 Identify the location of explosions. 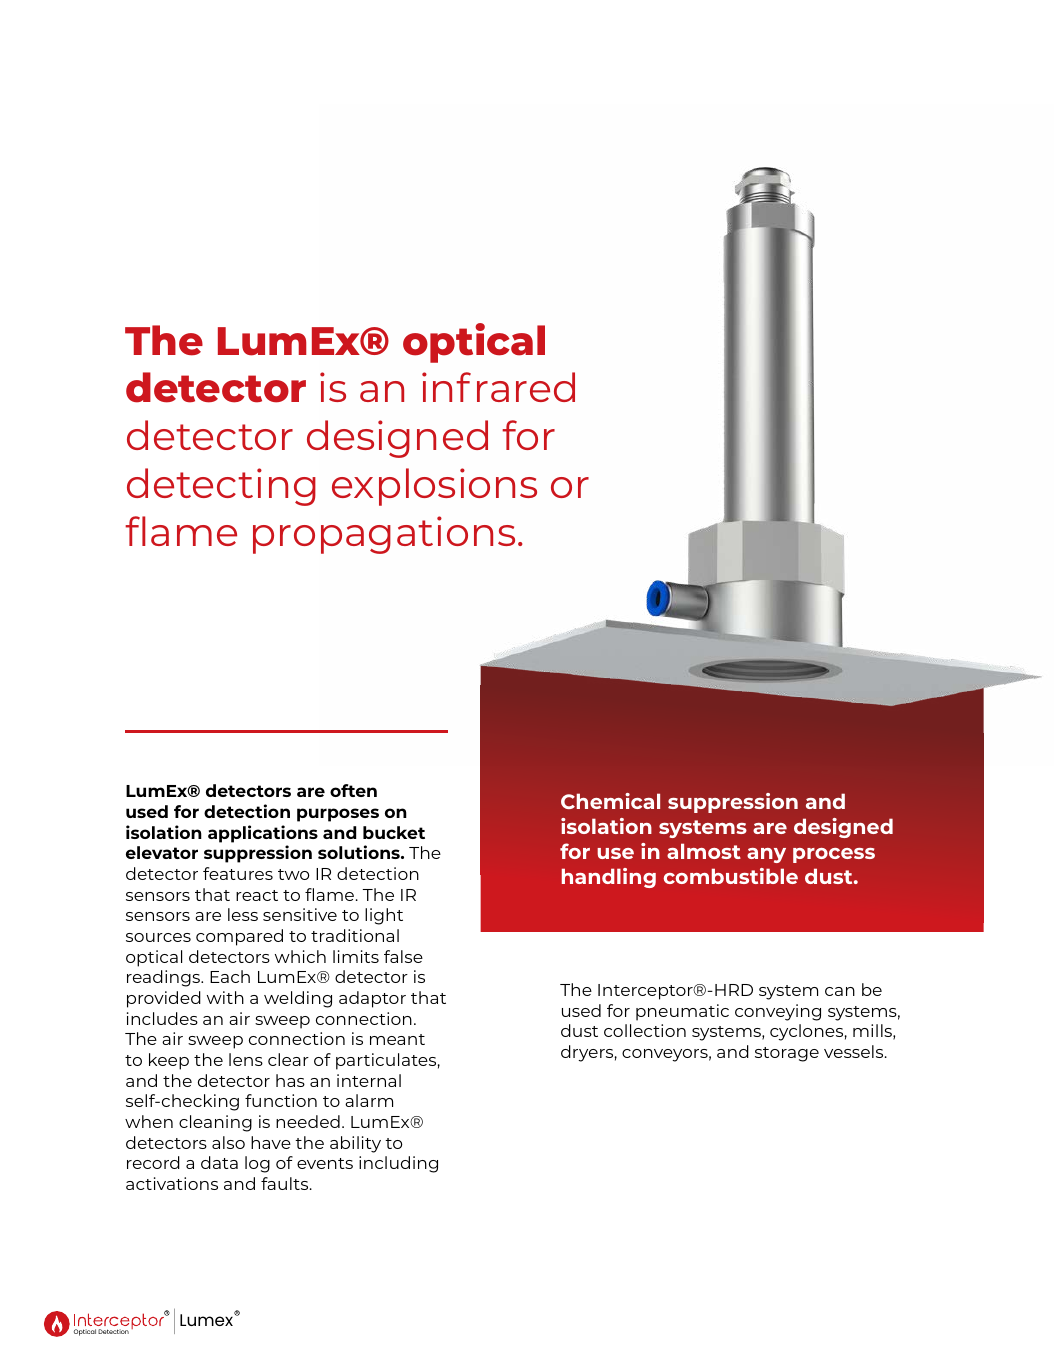
(434, 487).
